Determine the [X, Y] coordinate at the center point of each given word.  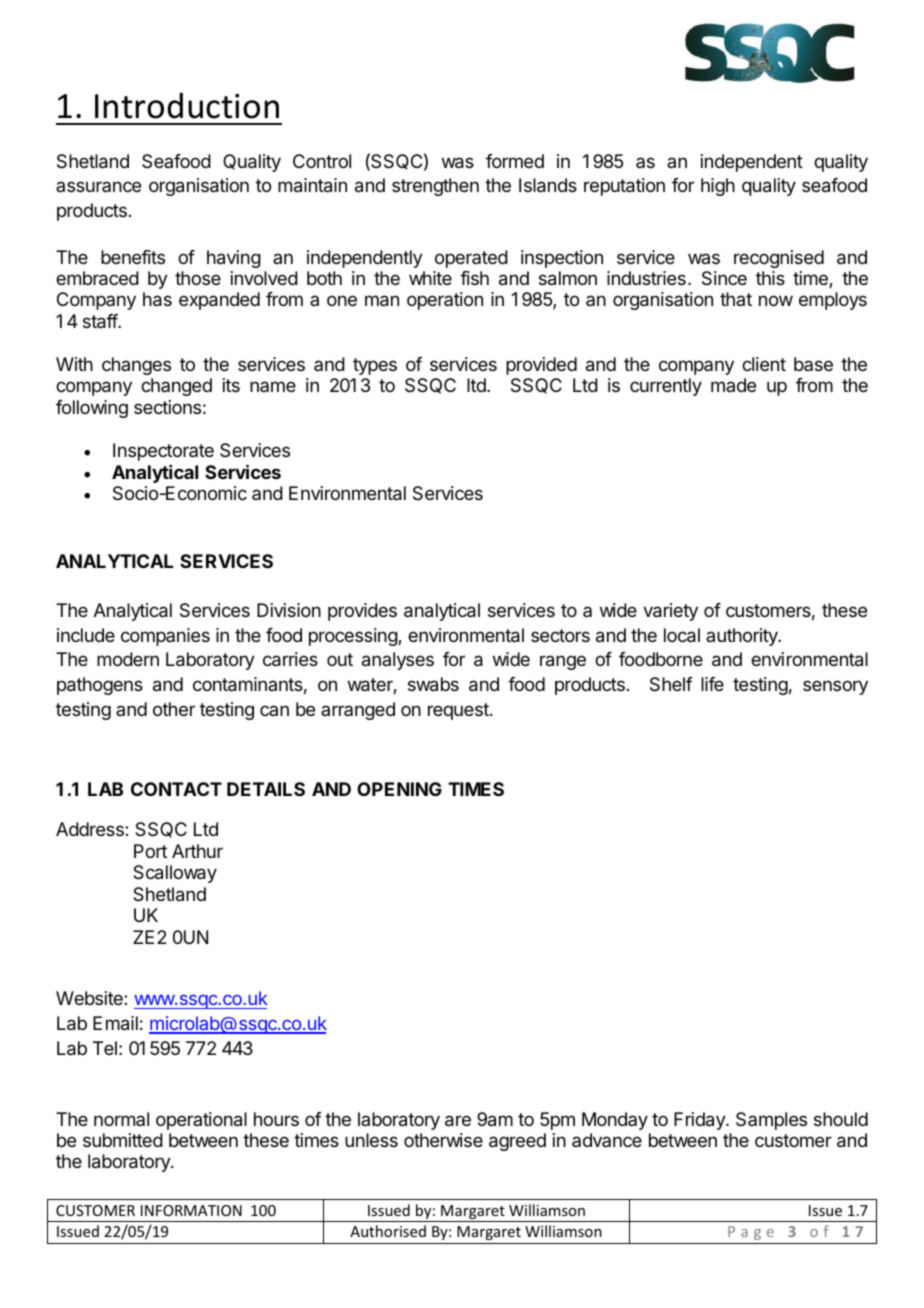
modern [128, 659]
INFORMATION [191, 1210]
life [712, 684]
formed [515, 161]
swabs [433, 684]
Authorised [388, 1231]
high [718, 187]
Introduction [187, 105]
